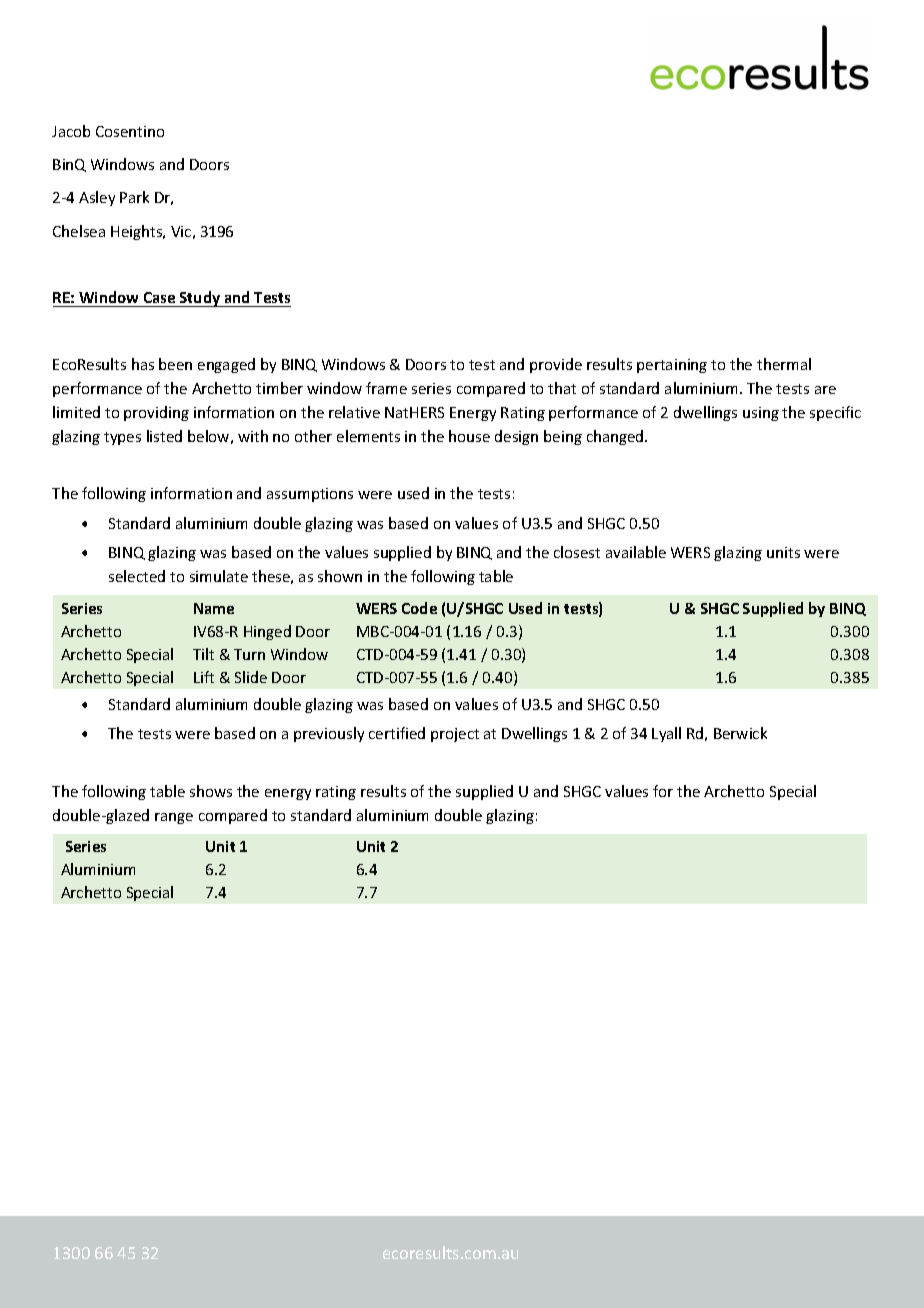 This screenshot has width=924, height=1308. What do you see at coordinates (397, 733) in the screenshot?
I see `certified` at bounding box center [397, 733].
